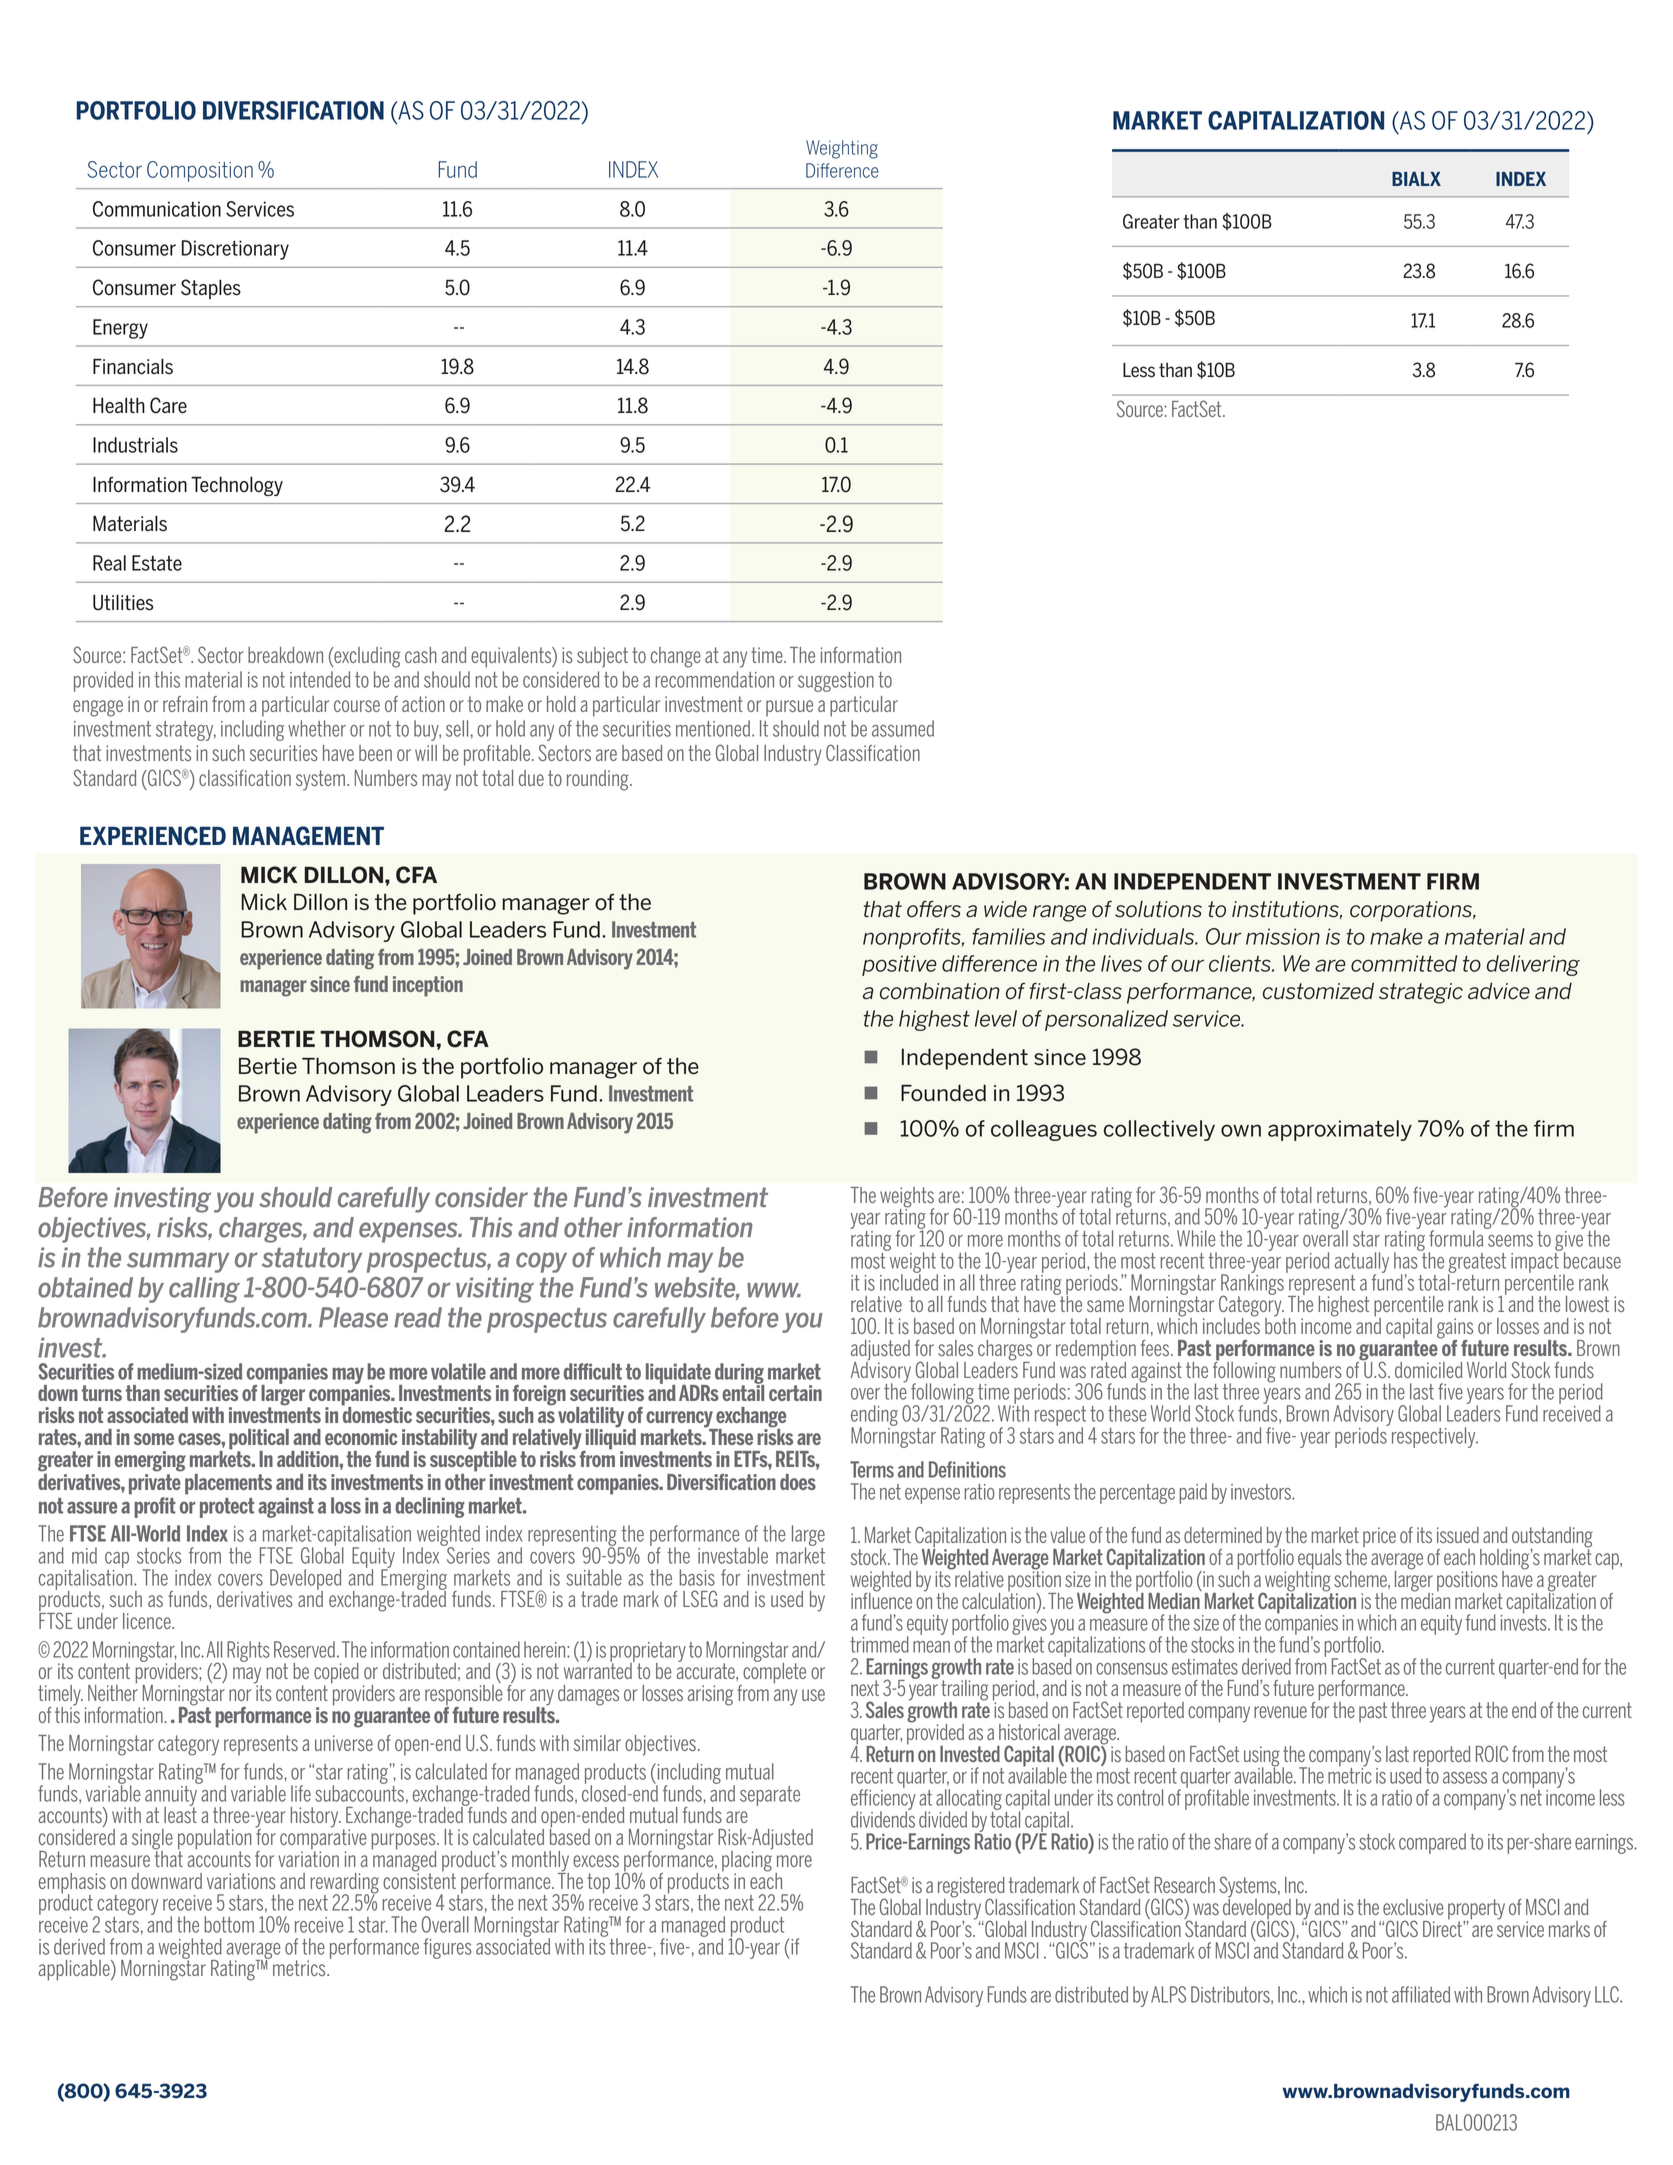 The width and height of the page is (1673, 2165). I want to click on suggestion, so click(836, 682).
